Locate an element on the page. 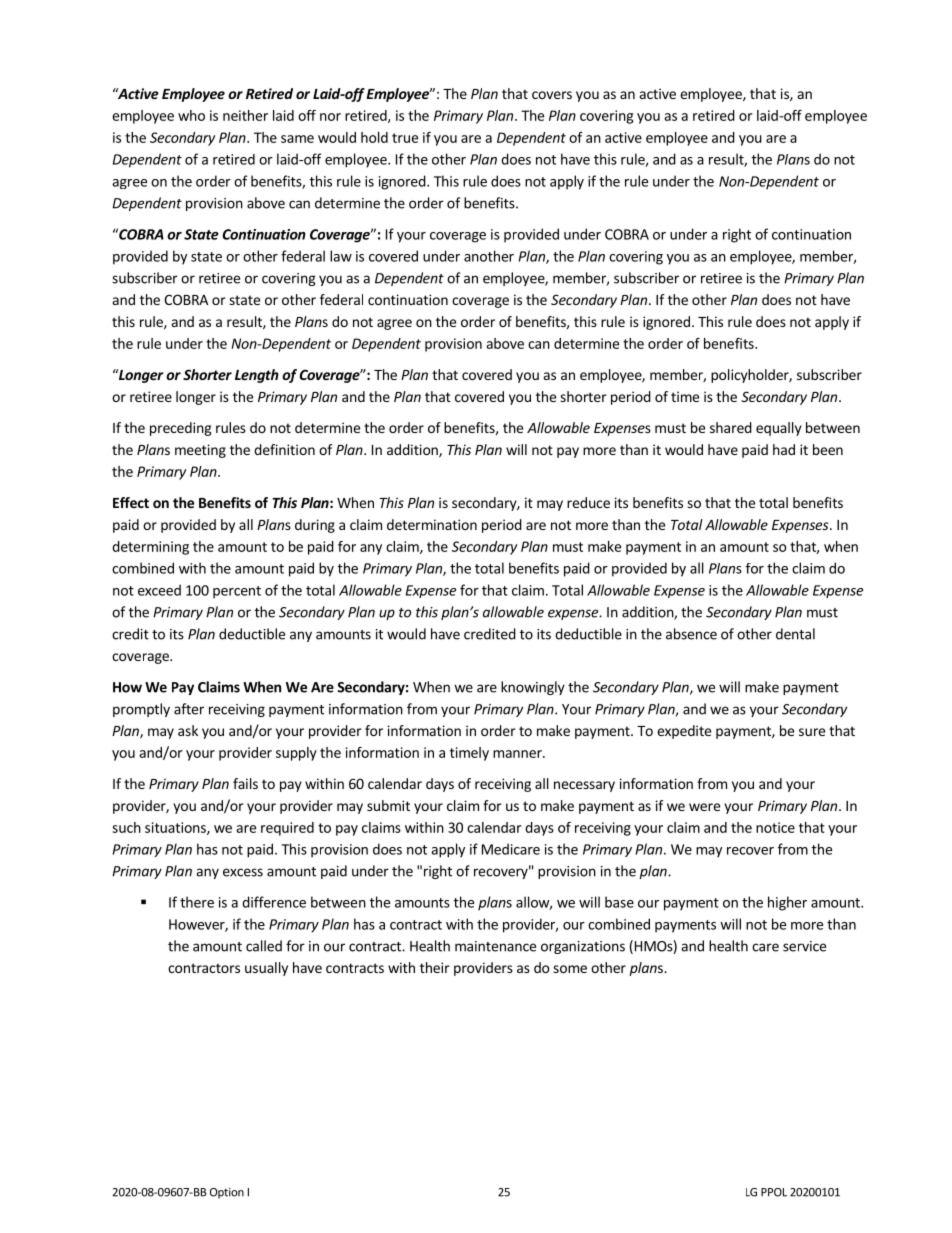 Image resolution: width=952 pixels, height=1233 pixels. submit is located at coordinates (388, 805).
